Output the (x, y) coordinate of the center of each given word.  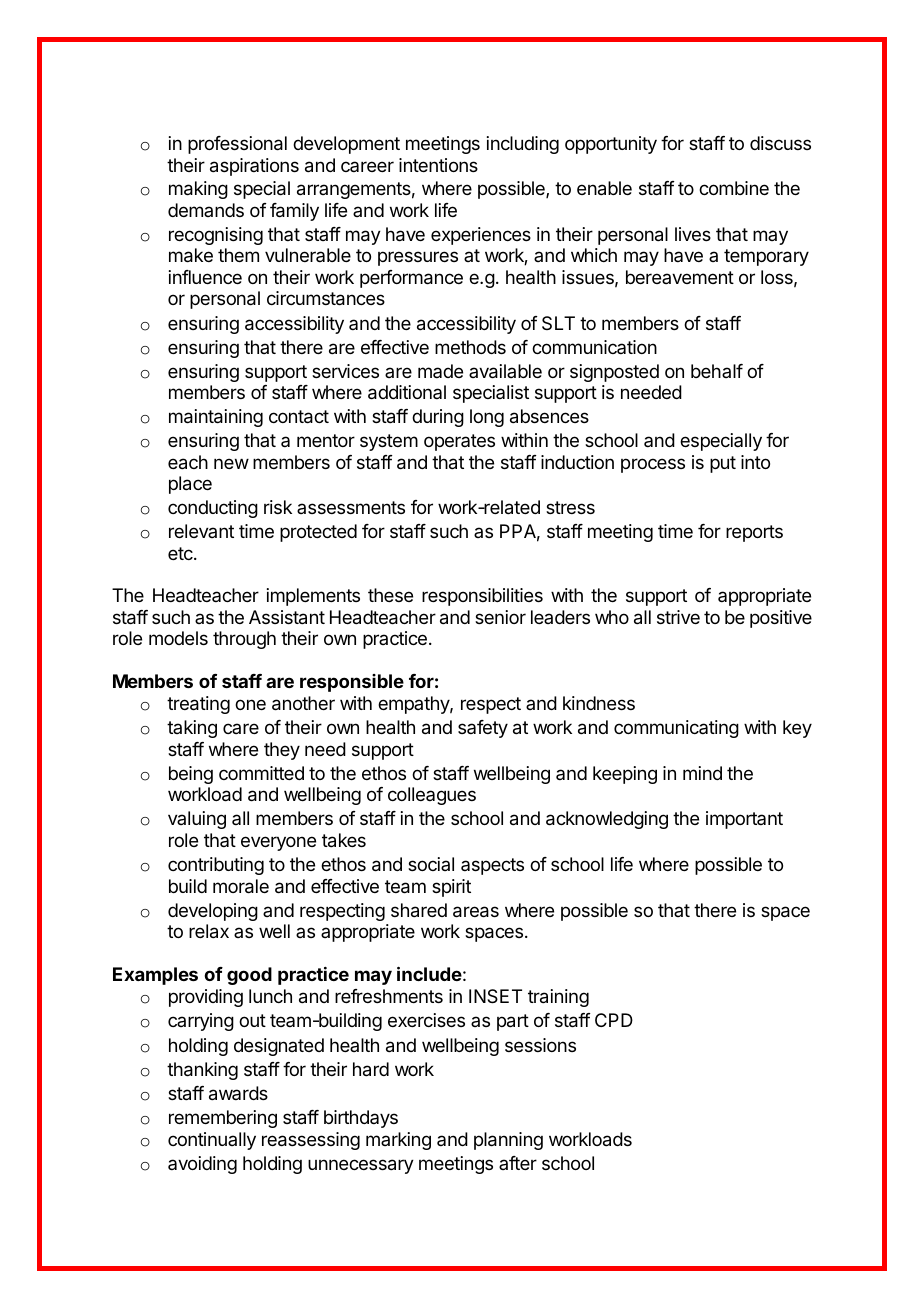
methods (470, 347)
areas (476, 912)
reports (754, 533)
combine (734, 188)
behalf (717, 371)
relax (209, 931)
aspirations (254, 167)
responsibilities (482, 597)
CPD (614, 1020)
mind (702, 773)
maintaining (216, 418)
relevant (201, 531)
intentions (438, 165)
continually (212, 1141)
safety (483, 729)
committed (261, 773)
